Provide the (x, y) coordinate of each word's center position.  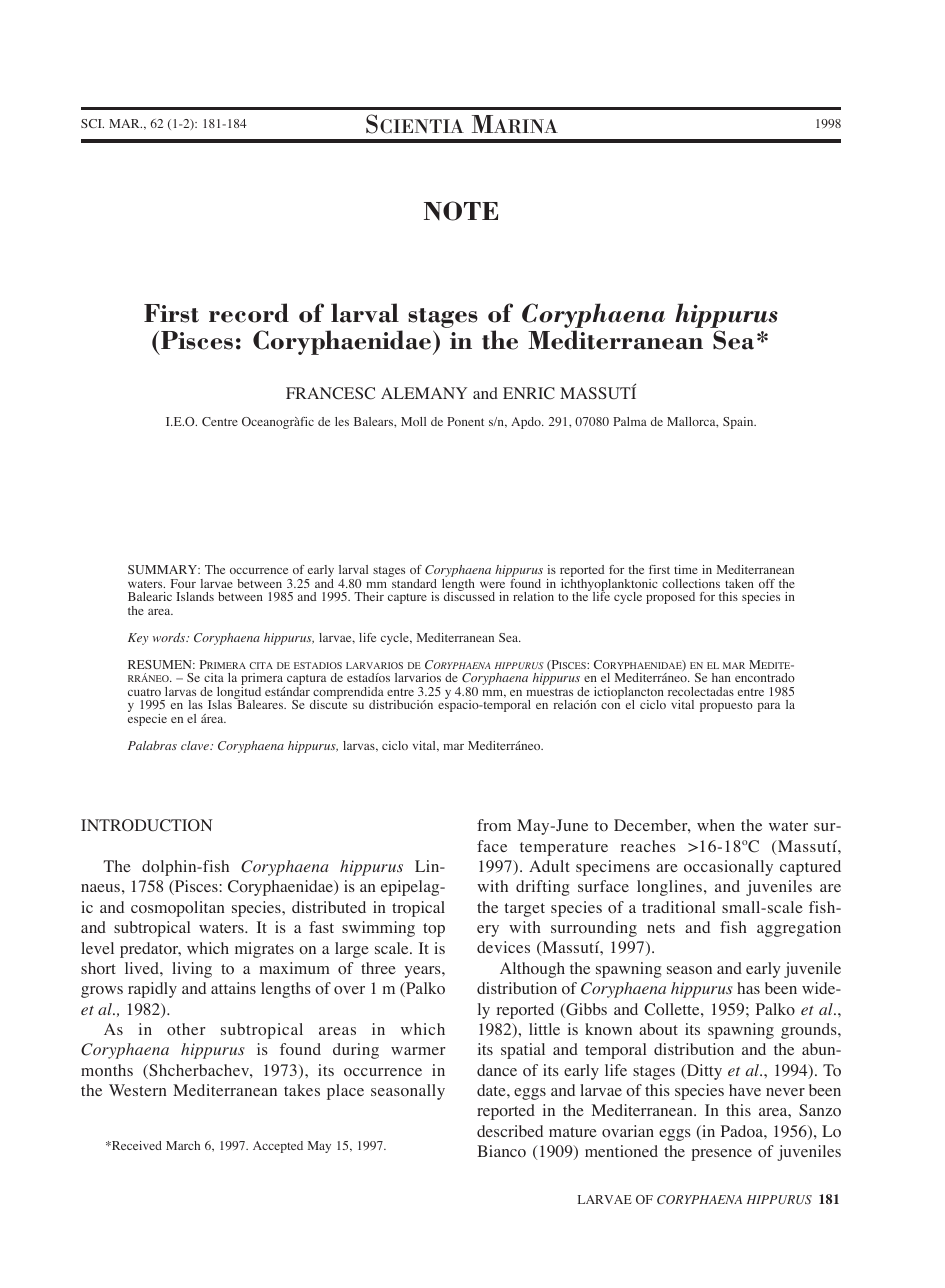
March (183, 1145)
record (249, 313)
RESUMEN (161, 664)
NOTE (461, 211)
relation (533, 596)
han (721, 677)
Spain (739, 423)
